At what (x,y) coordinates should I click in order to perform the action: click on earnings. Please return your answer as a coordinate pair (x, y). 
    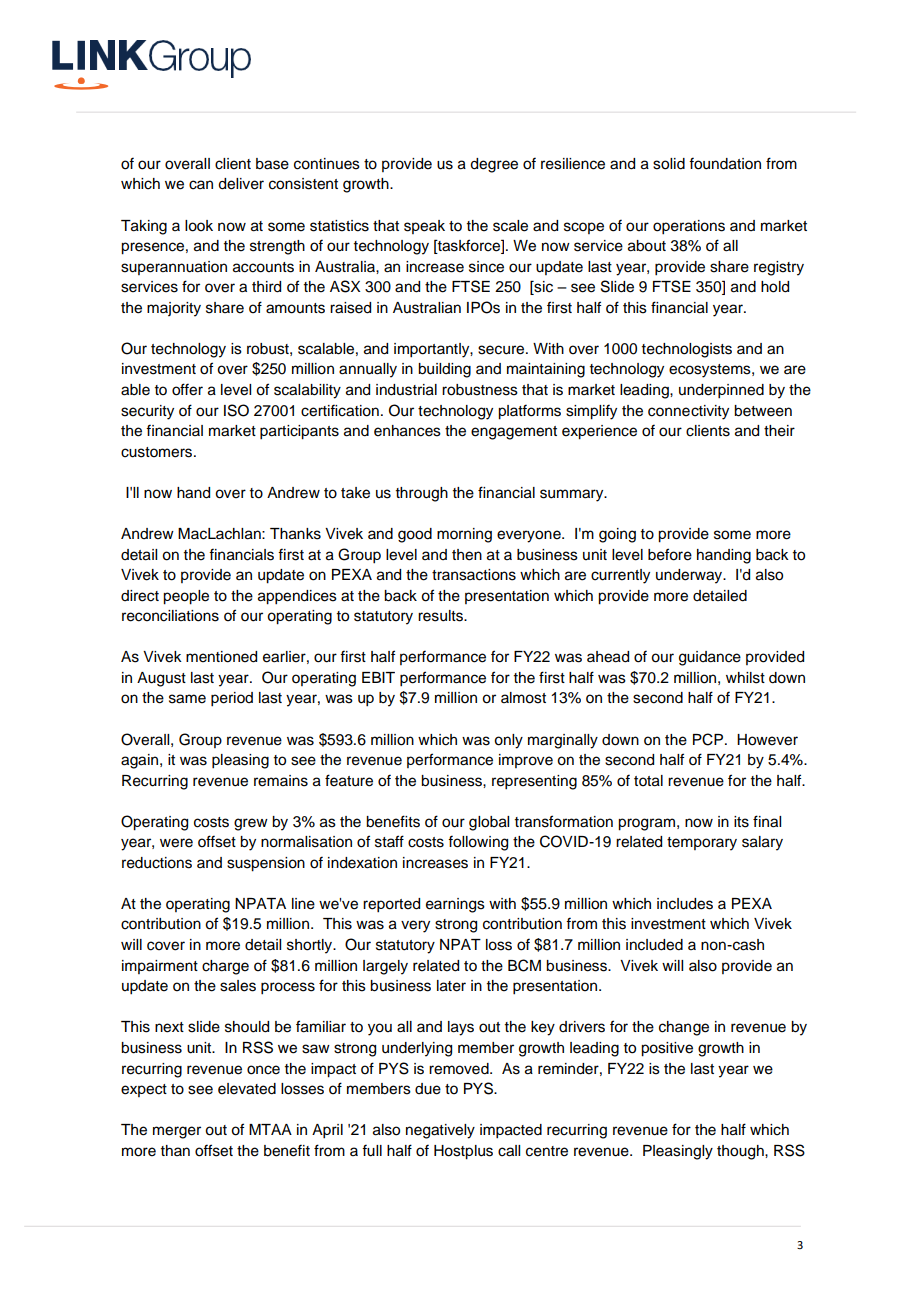
    Looking at the image, I should click on (455, 905).
